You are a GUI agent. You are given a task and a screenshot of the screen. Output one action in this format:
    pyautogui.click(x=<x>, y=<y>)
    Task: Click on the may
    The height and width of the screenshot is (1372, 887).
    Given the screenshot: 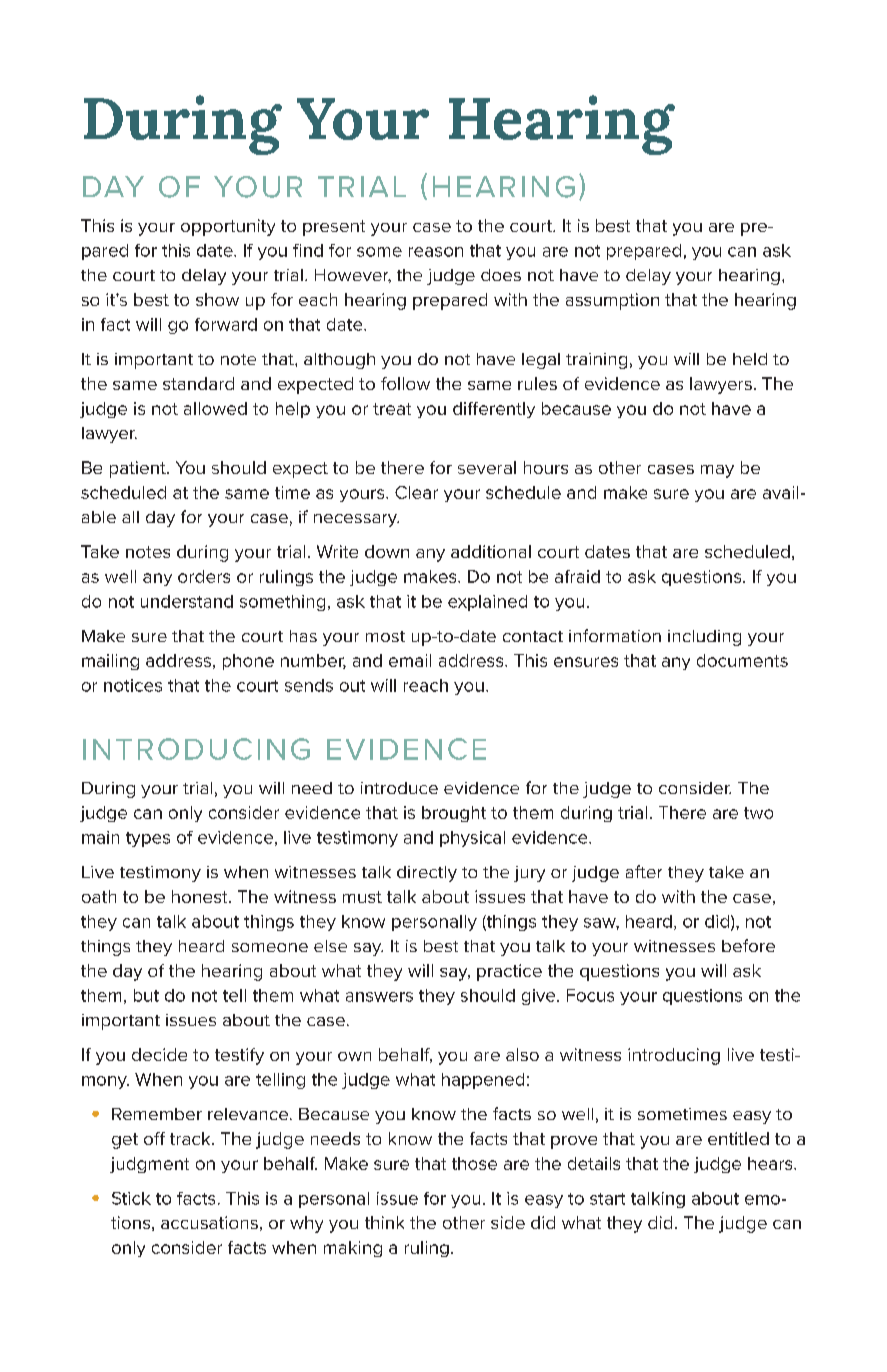 What is the action you would take?
    pyautogui.click(x=717, y=471)
